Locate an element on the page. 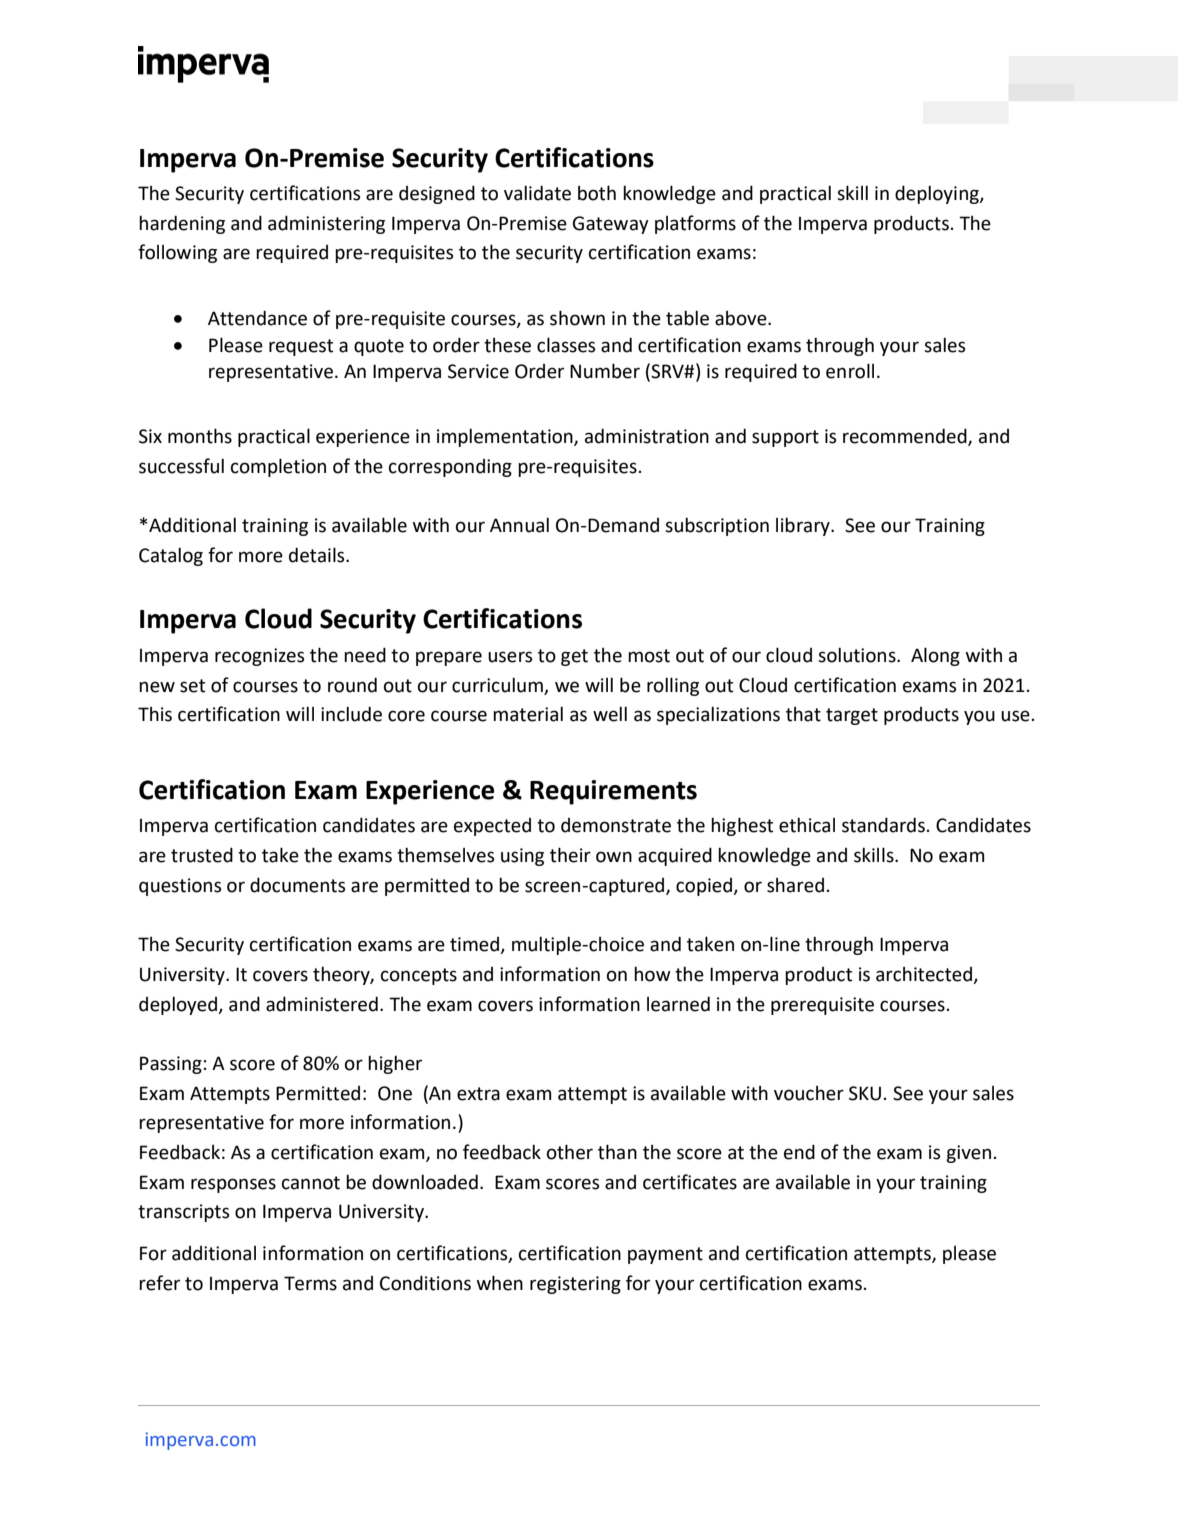 The height and width of the image is (1524, 1178). details is located at coordinates (318, 555).
